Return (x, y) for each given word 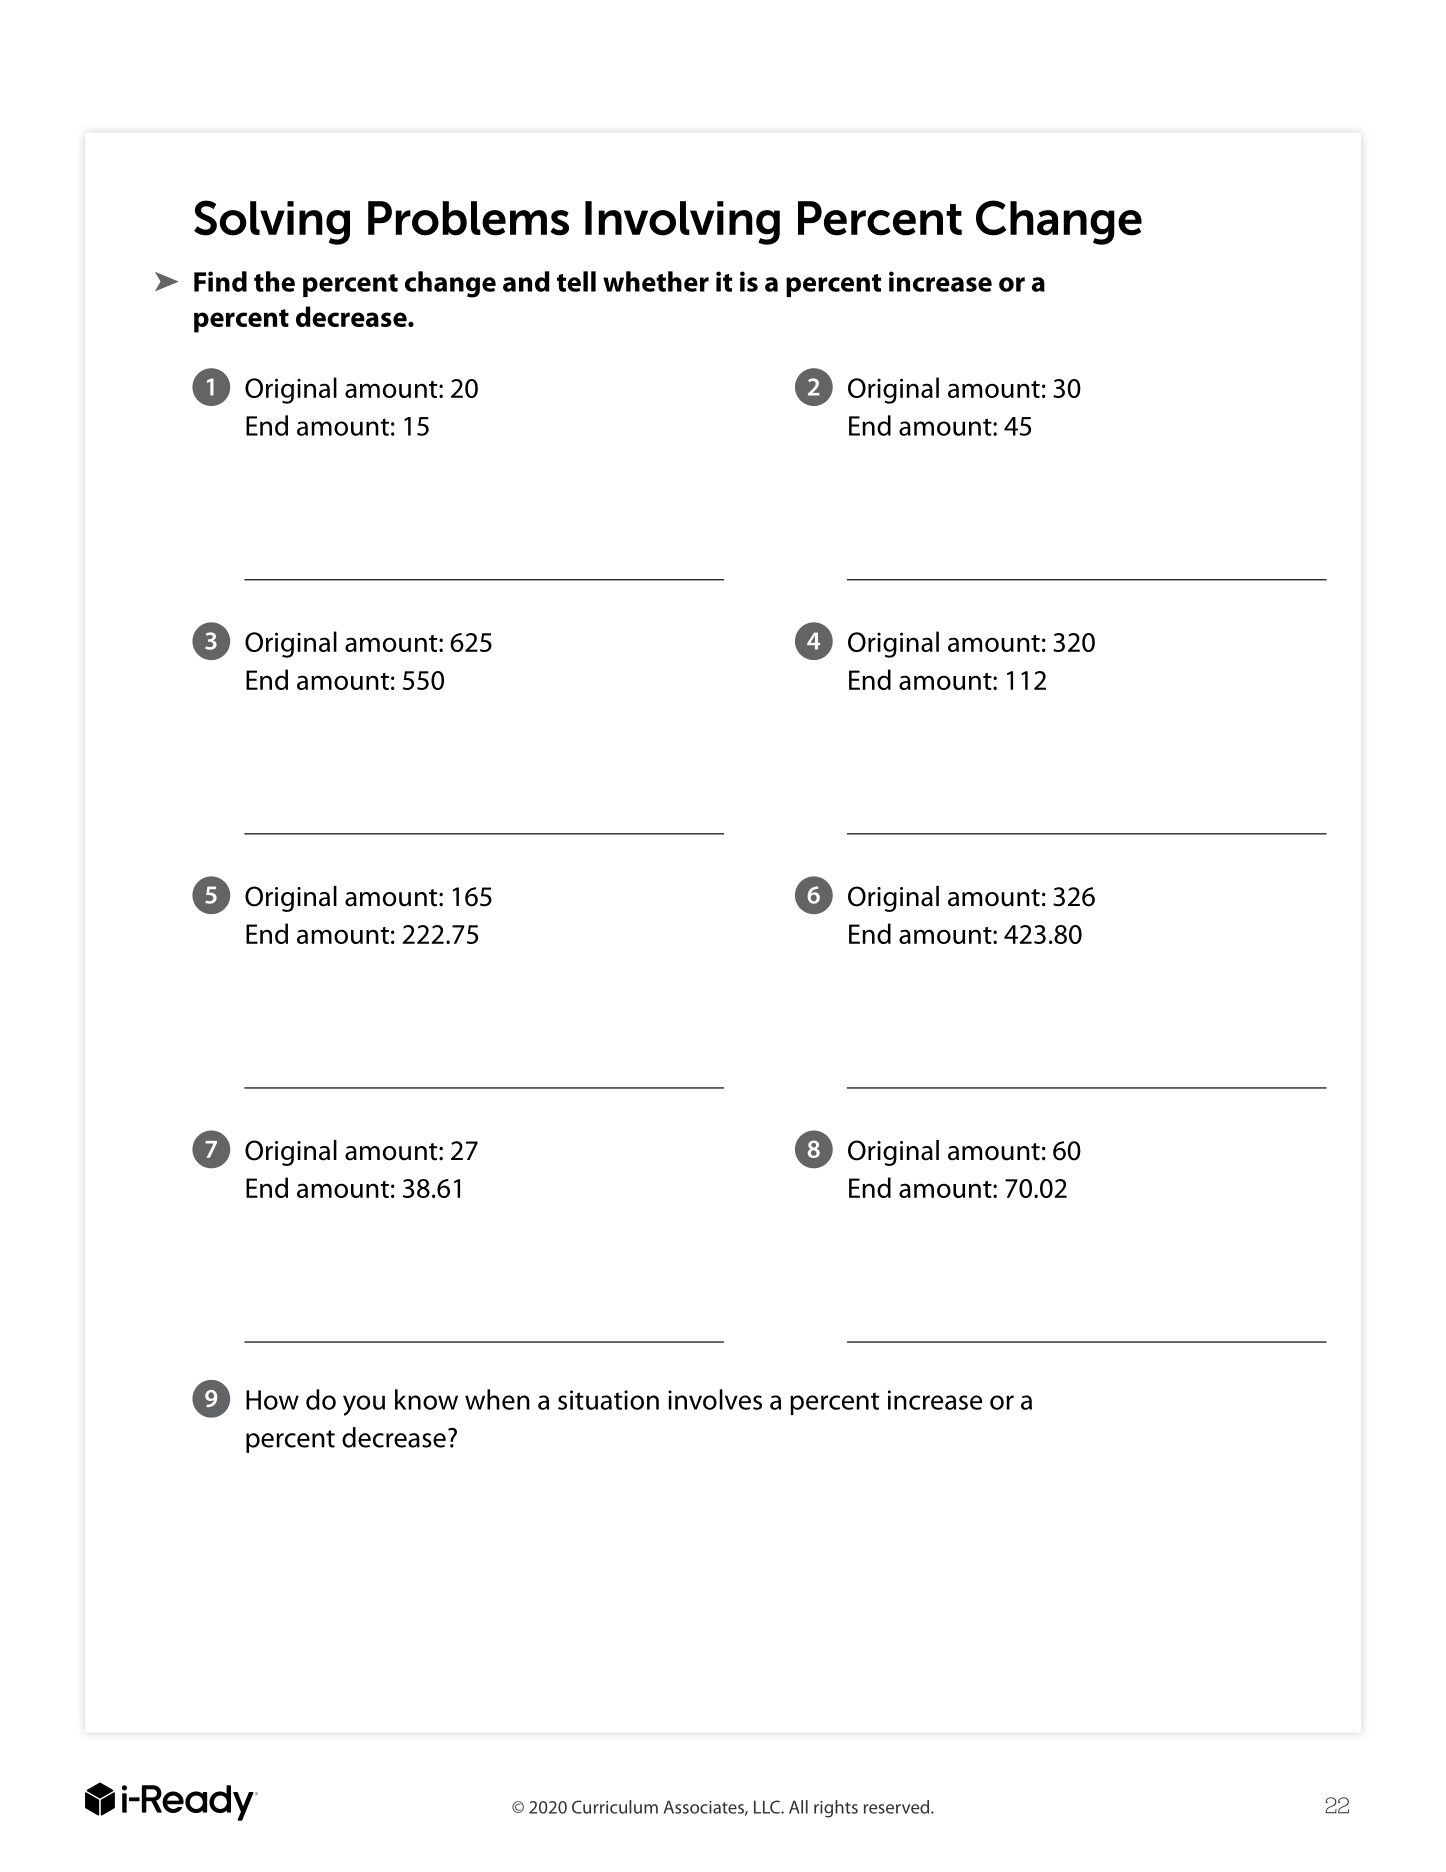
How (272, 1400)
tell (576, 281)
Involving (682, 223)
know (426, 1399)
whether (656, 281)
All (798, 1807)
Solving (272, 222)
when (497, 1399)
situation (608, 1400)
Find (220, 281)
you (364, 1405)
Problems (468, 218)
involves (715, 1399)
